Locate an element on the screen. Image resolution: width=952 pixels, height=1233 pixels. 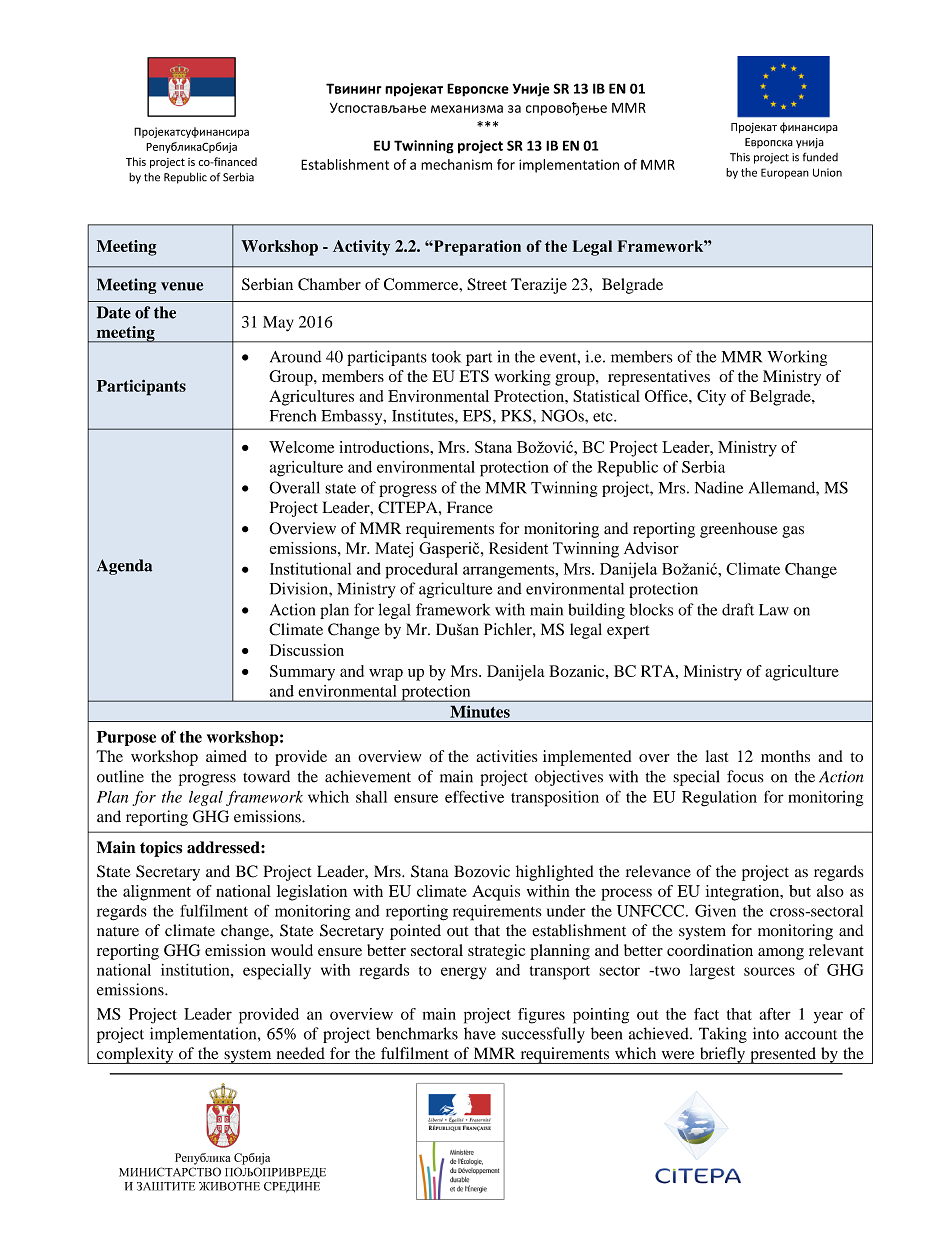
Nadine is located at coordinates (719, 487).
